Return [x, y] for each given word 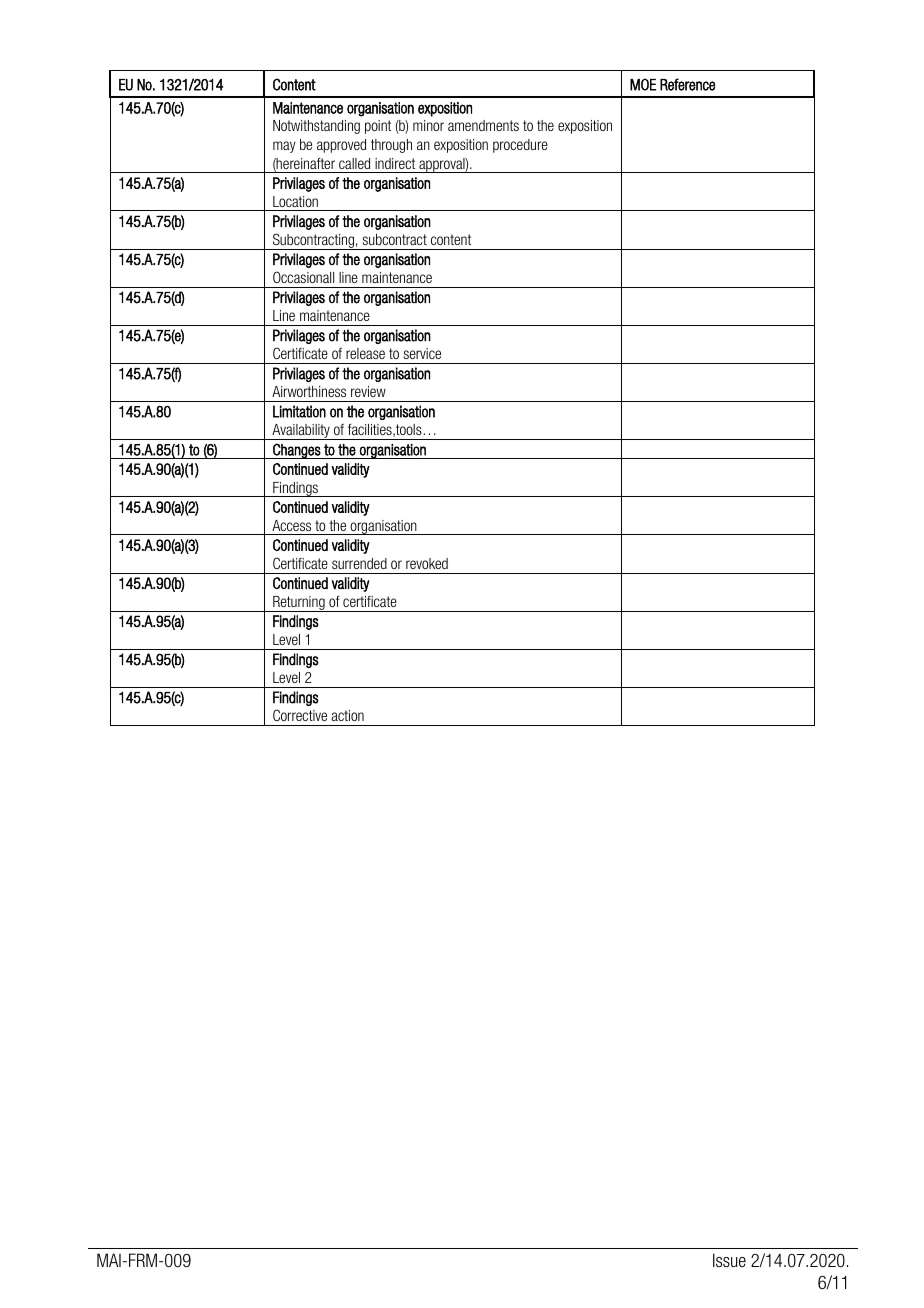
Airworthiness [309, 391]
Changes [297, 451]
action [347, 715]
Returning [299, 604]
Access [291, 525]
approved [341, 146]
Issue [729, 1260]
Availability [301, 432]
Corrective [300, 715]
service [422, 353]
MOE [643, 84]
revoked [427, 563]
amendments [483, 125]
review [368, 391]
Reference [687, 84]
